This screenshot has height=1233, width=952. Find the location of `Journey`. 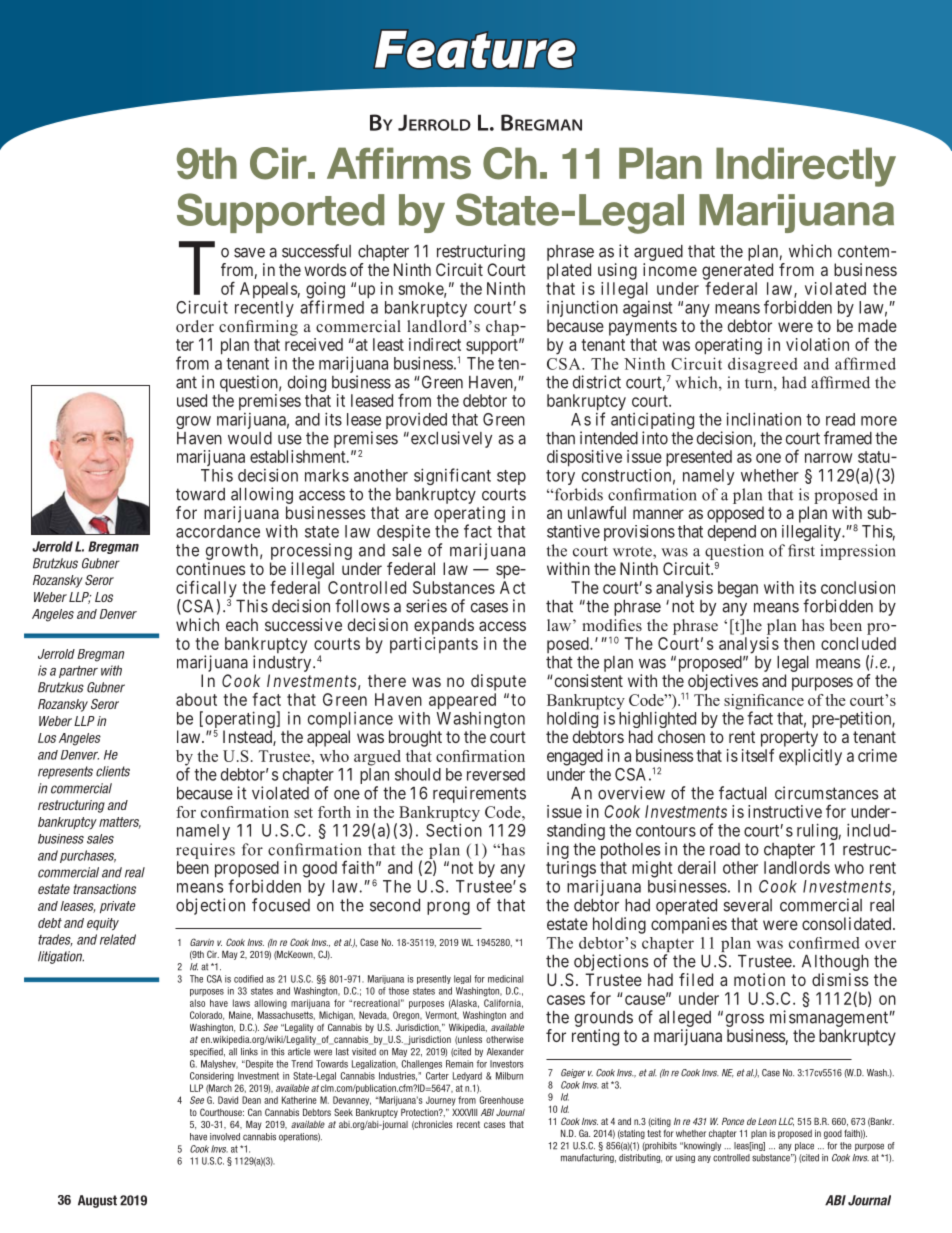

Journey is located at coordinates (441, 1101).
